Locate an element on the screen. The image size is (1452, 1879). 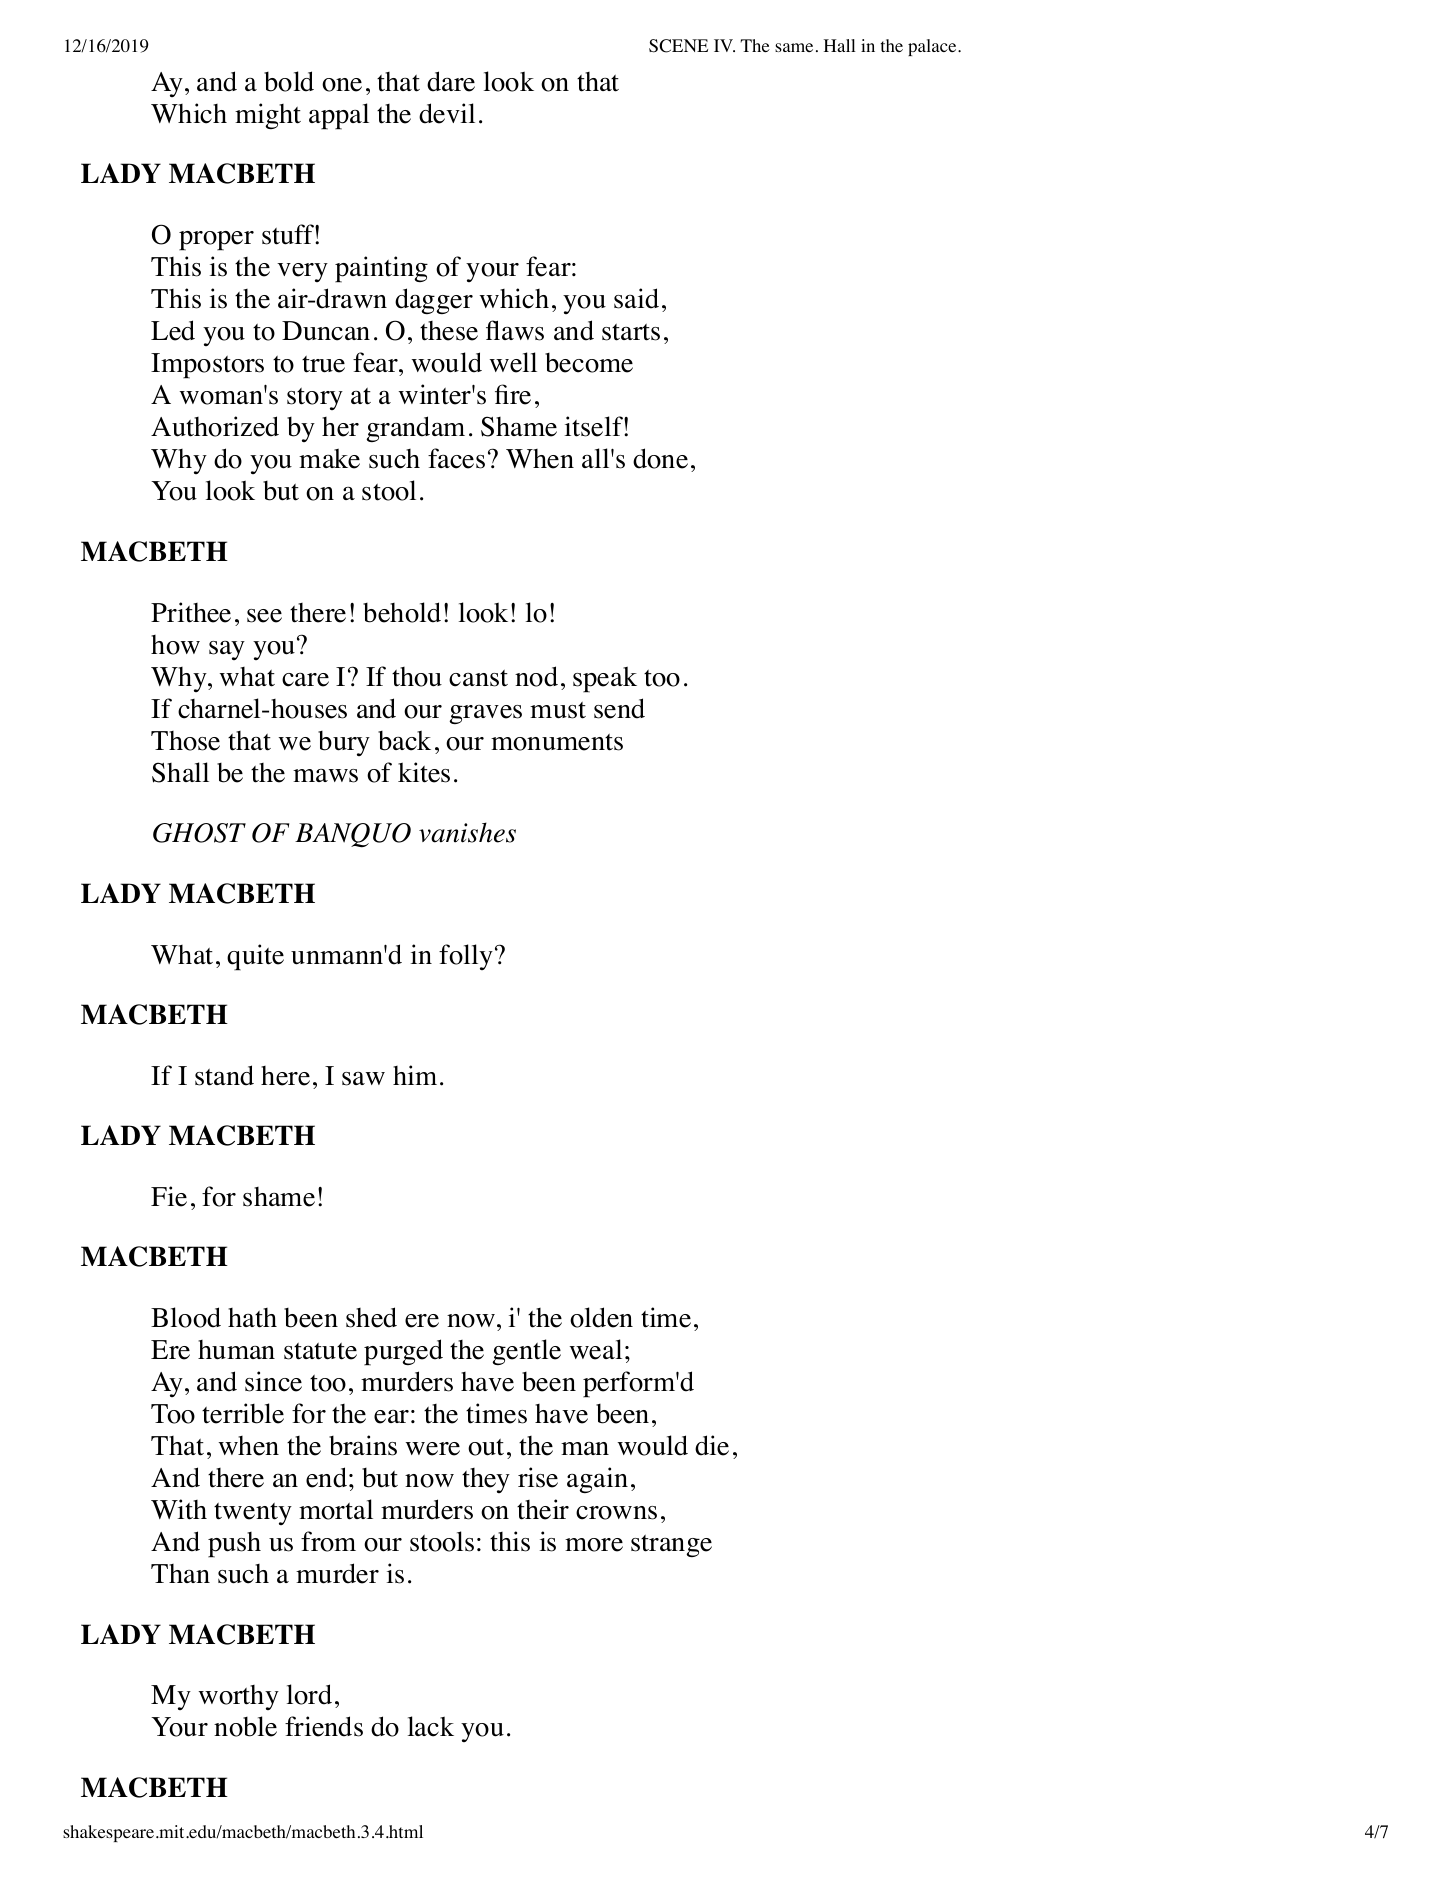
send is located at coordinates (619, 708).
